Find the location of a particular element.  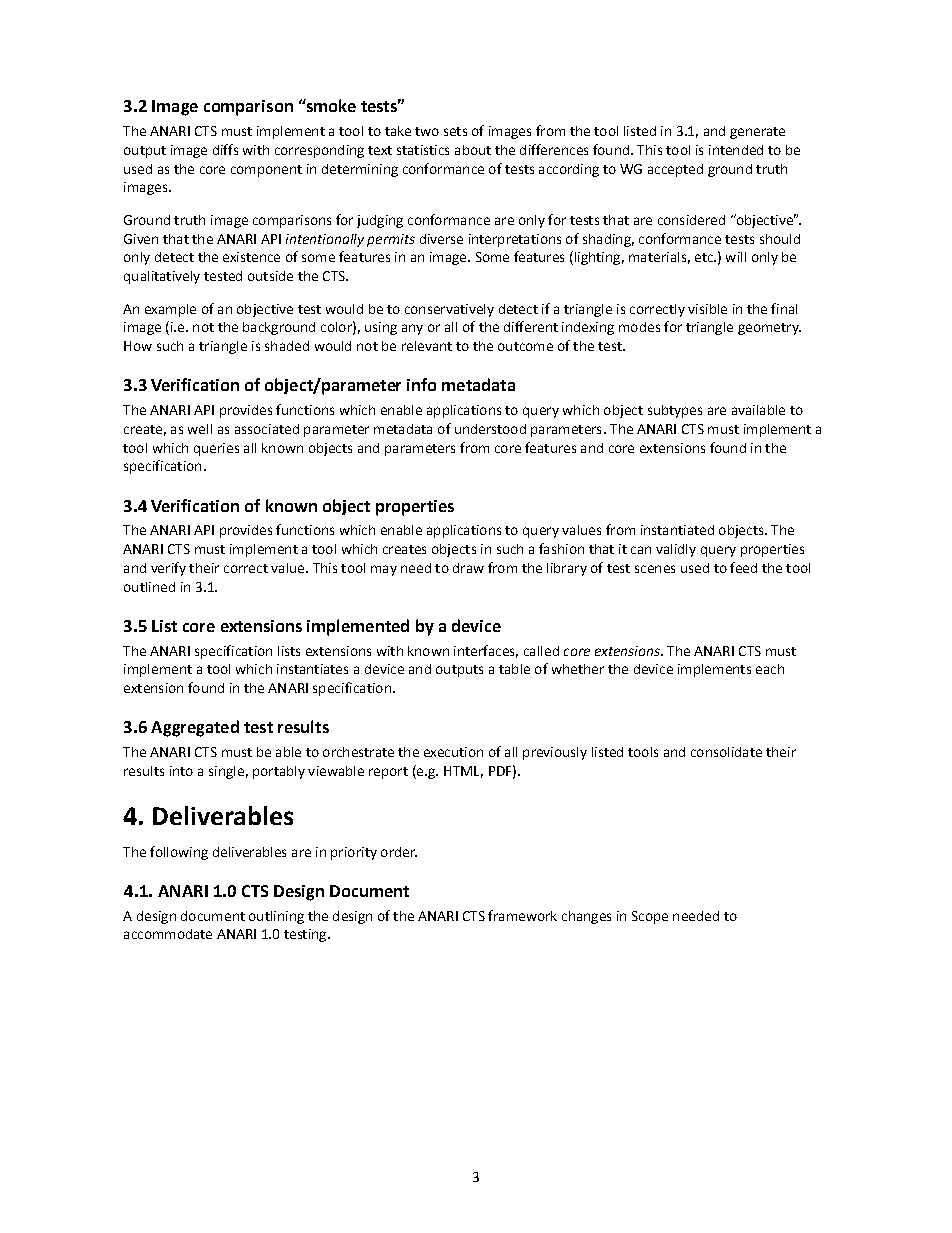

consolidate is located at coordinates (726, 752).
